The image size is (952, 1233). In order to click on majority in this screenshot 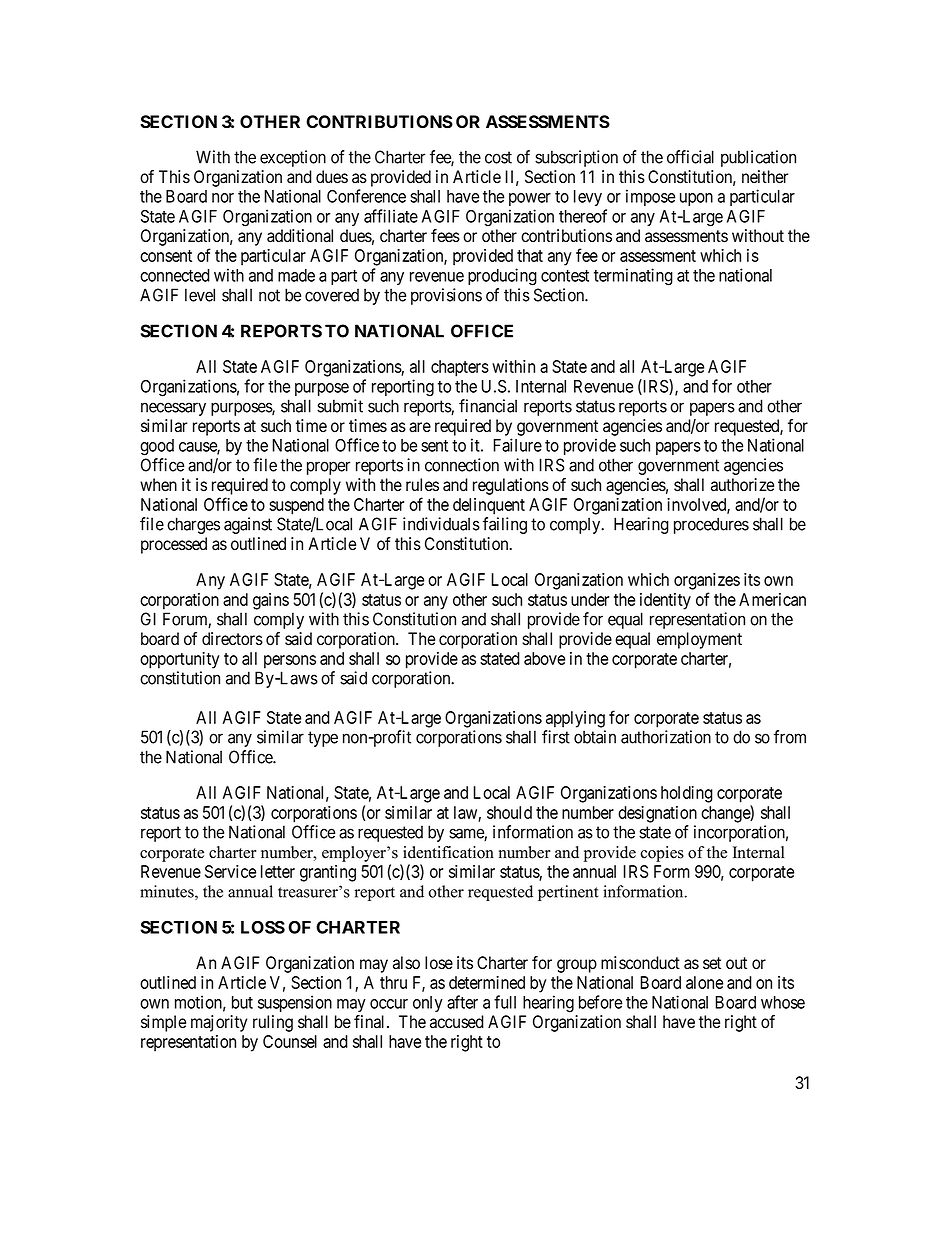, I will do `click(219, 1023)`.
